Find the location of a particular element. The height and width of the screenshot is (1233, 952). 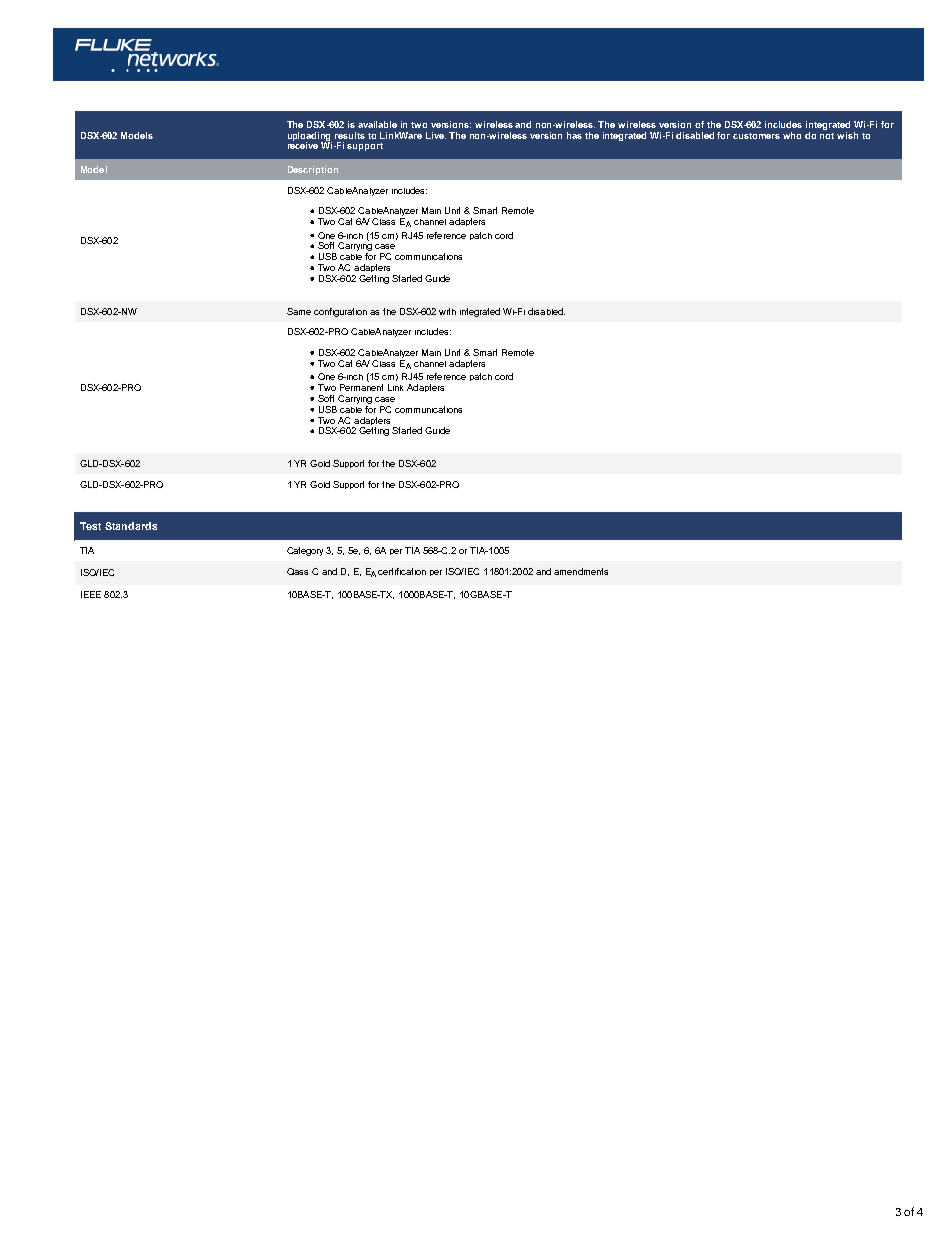

Live is located at coordinates (436, 135).
